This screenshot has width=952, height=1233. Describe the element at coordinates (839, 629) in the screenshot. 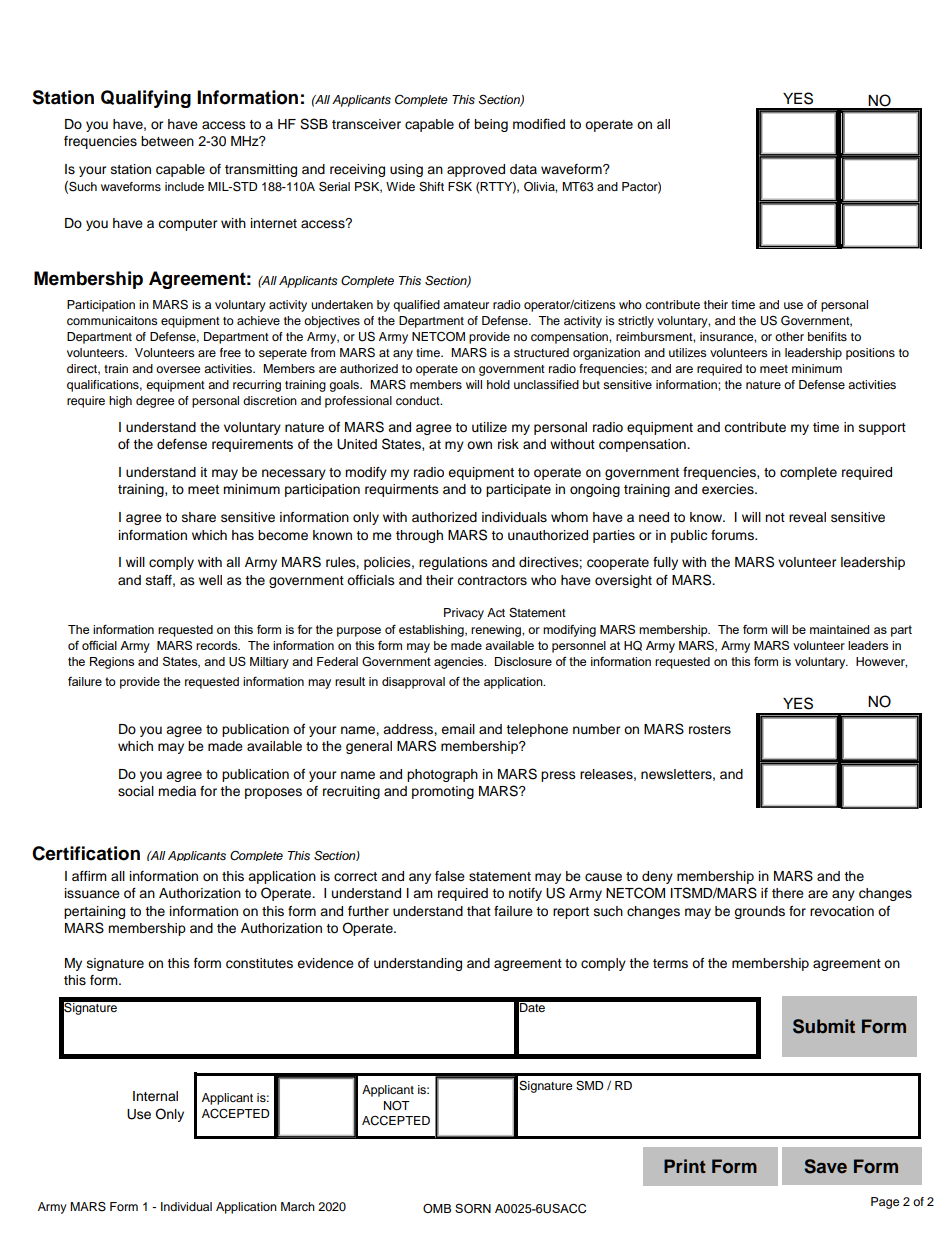

I see `maintained` at that location.
